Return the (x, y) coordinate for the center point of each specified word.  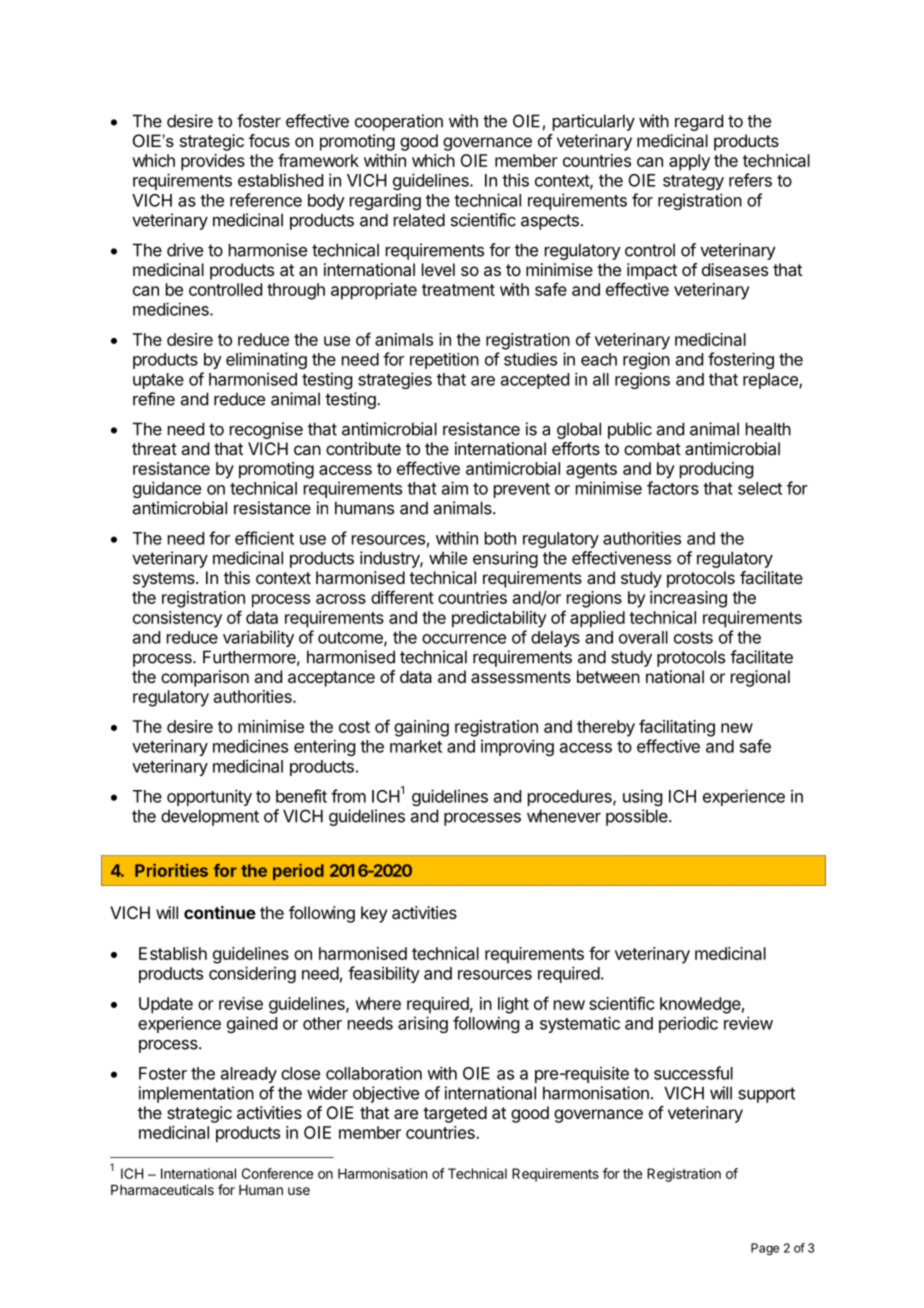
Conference (277, 1173)
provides (213, 162)
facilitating (677, 728)
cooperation (399, 122)
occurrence (464, 639)
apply (689, 162)
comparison (205, 678)
